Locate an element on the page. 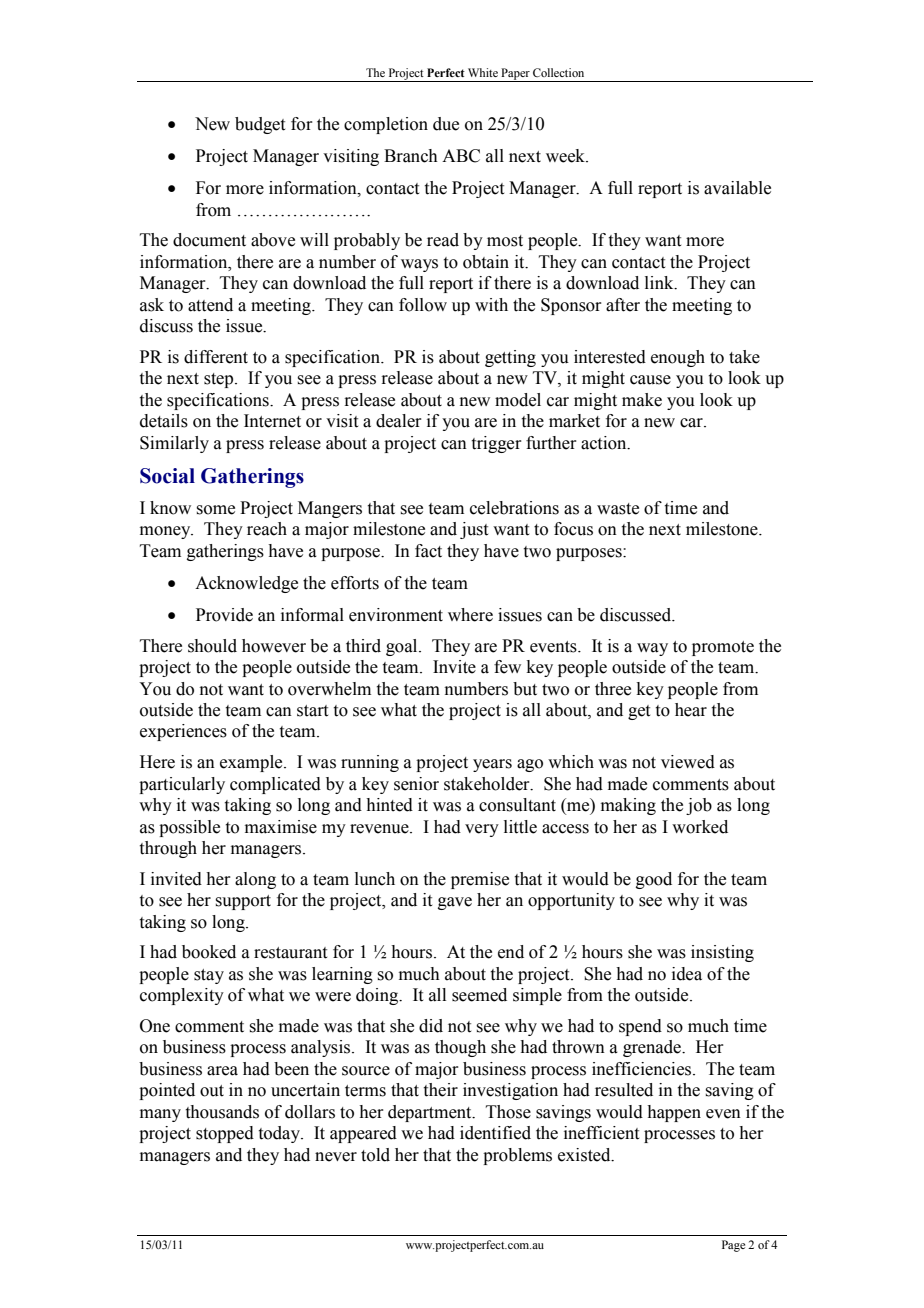  stopped is located at coordinates (225, 1134).
